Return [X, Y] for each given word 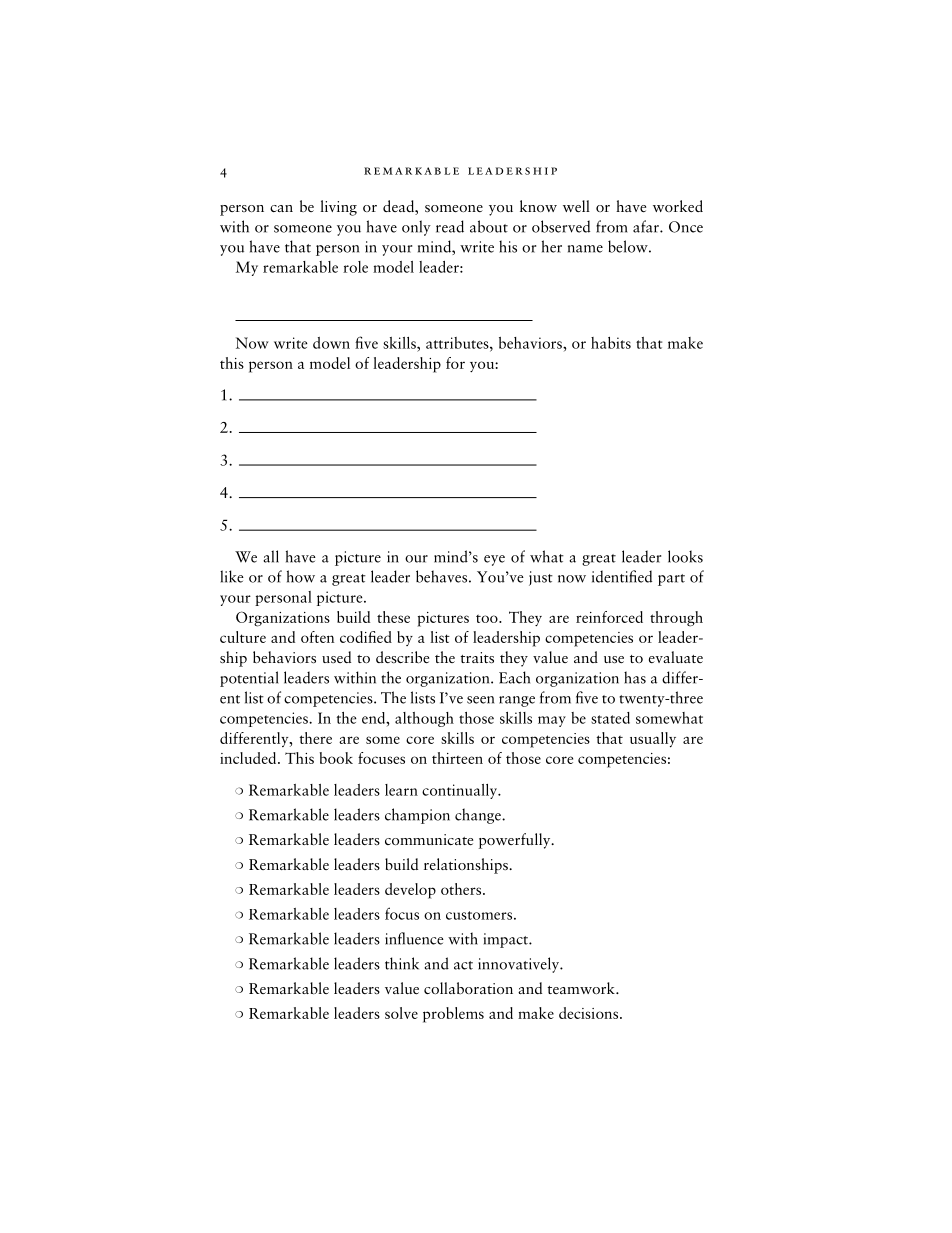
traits [477, 658]
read [450, 226]
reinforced [609, 617]
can [281, 208]
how [301, 576]
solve [401, 1013]
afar [647, 226]
